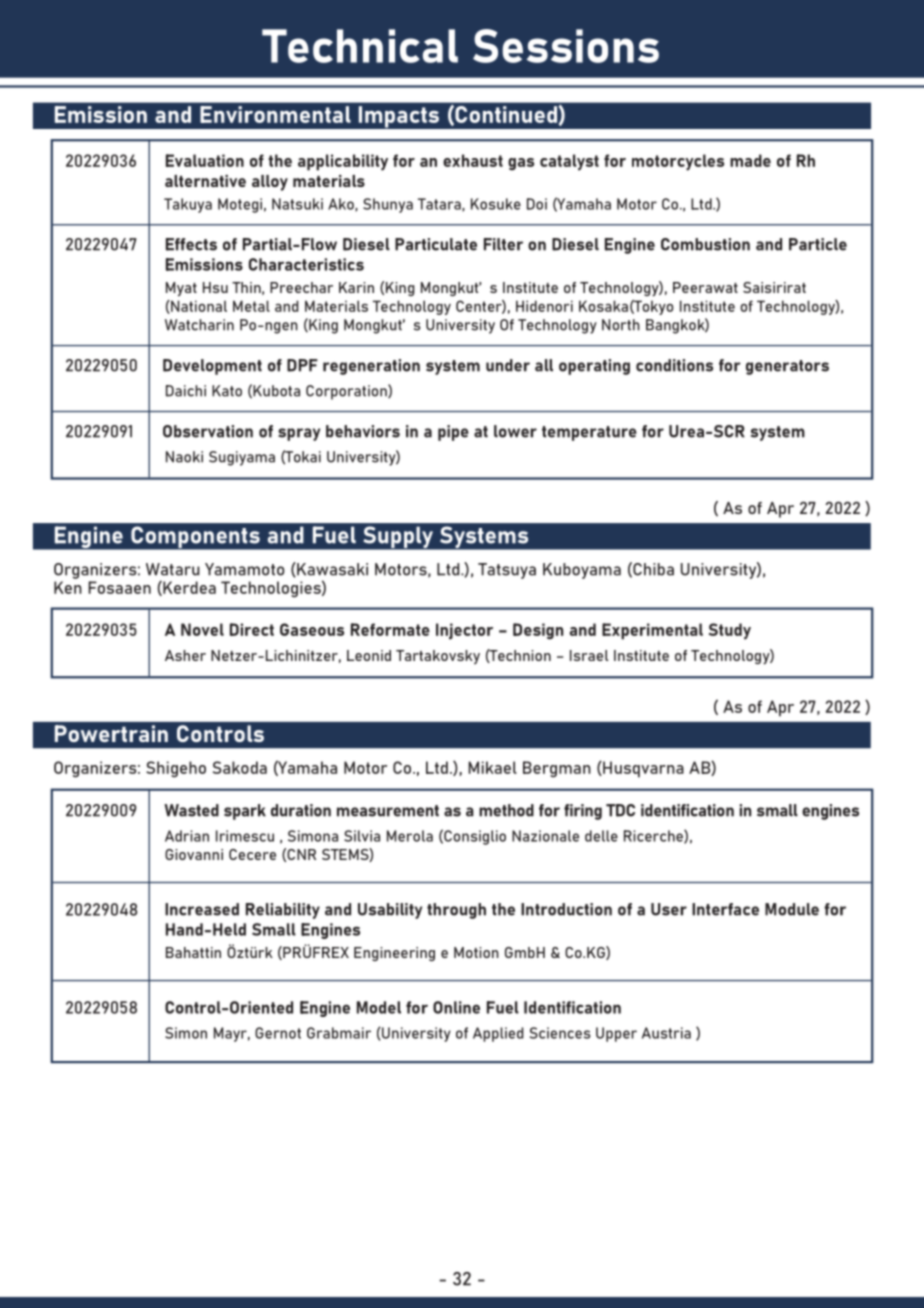  What do you see at coordinates (620, 810) in the screenshot?
I see `TDC` at bounding box center [620, 810].
